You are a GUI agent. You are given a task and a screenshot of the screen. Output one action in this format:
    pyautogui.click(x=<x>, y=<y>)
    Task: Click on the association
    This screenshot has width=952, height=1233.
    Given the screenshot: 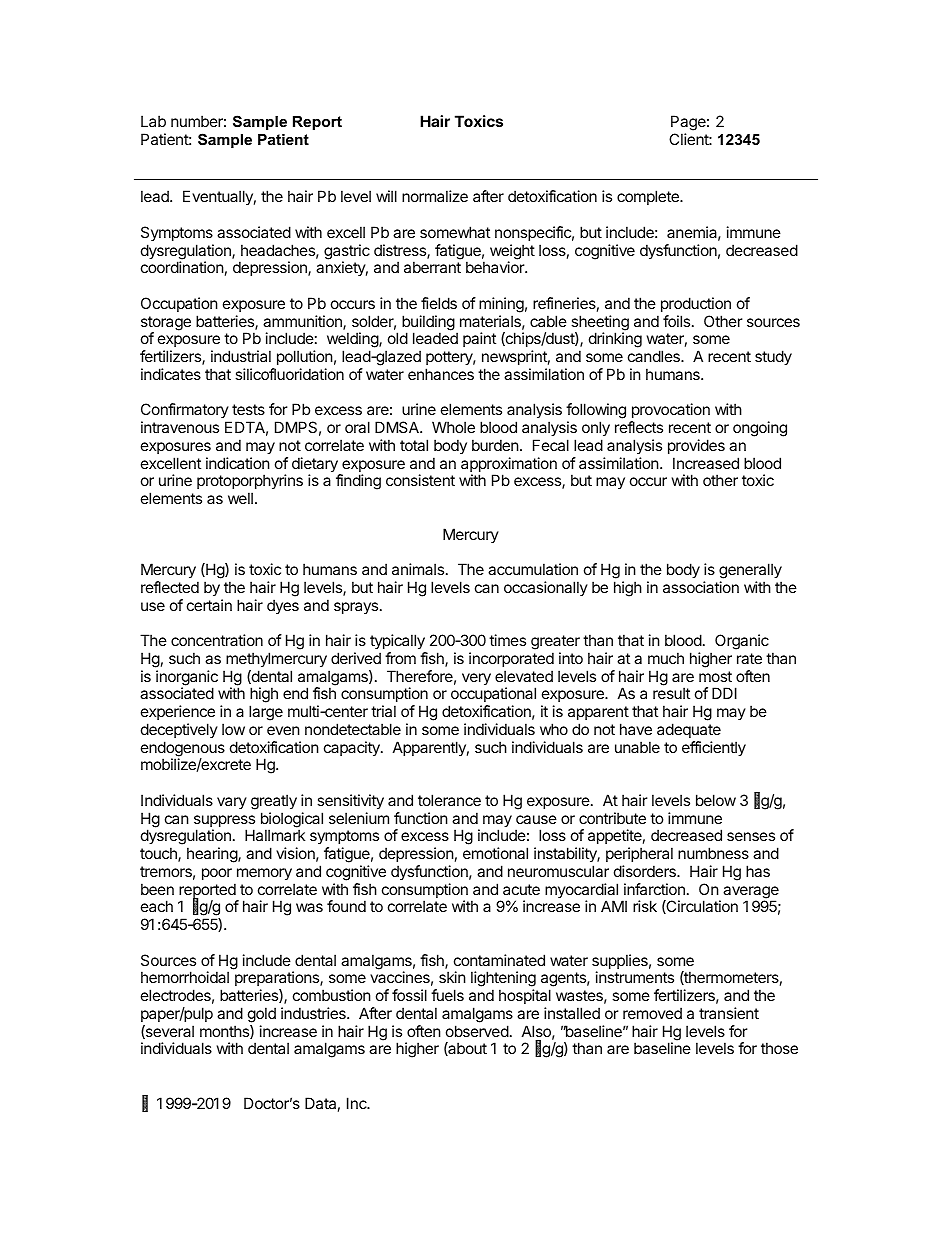 What is the action you would take?
    pyautogui.click(x=701, y=587)
